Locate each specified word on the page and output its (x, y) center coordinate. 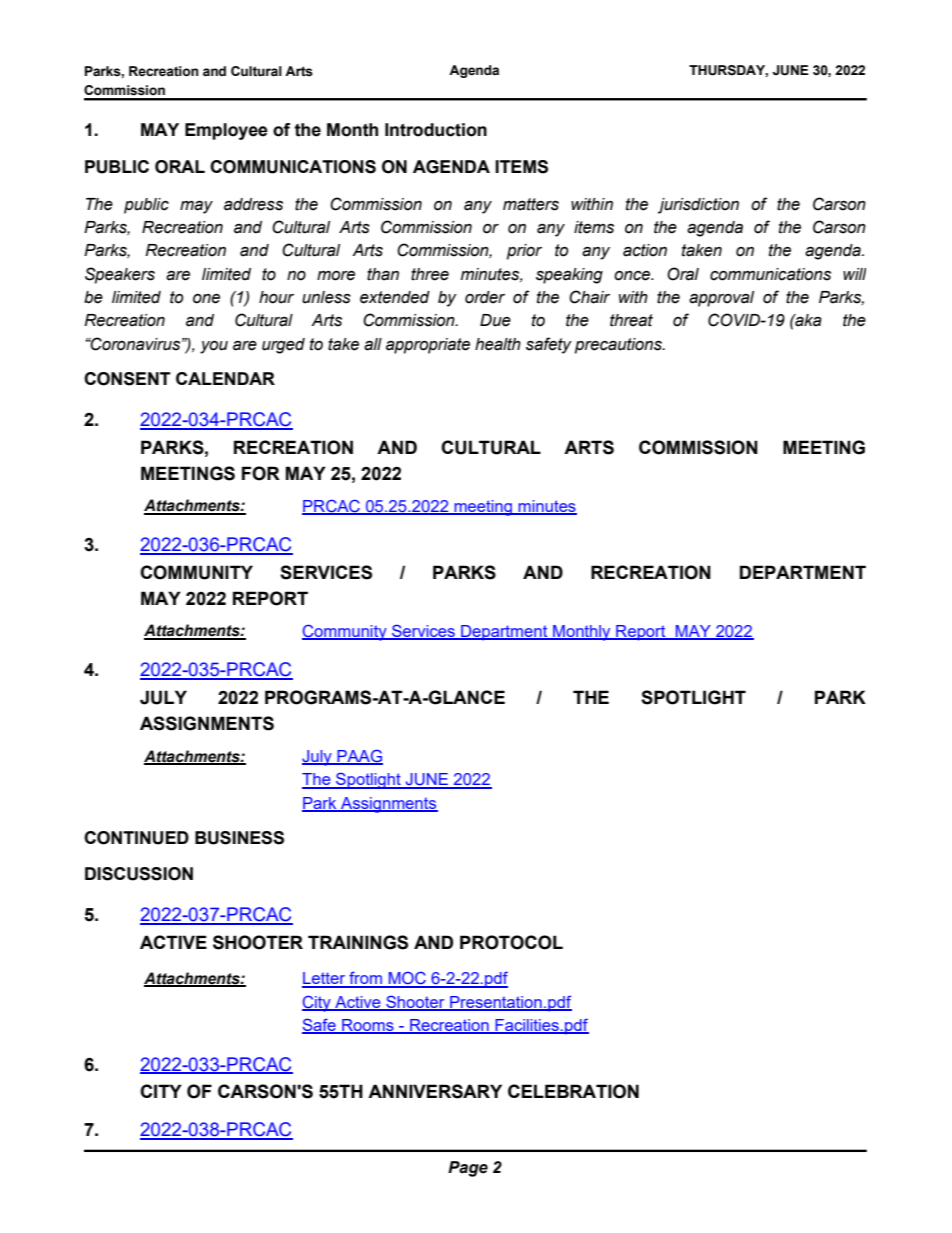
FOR (261, 473)
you (214, 347)
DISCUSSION (139, 874)
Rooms (368, 1026)
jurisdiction (698, 206)
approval (721, 299)
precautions (619, 346)
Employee (226, 131)
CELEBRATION (573, 1091)
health (498, 344)
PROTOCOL (511, 942)
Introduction (436, 130)
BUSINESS (239, 838)
